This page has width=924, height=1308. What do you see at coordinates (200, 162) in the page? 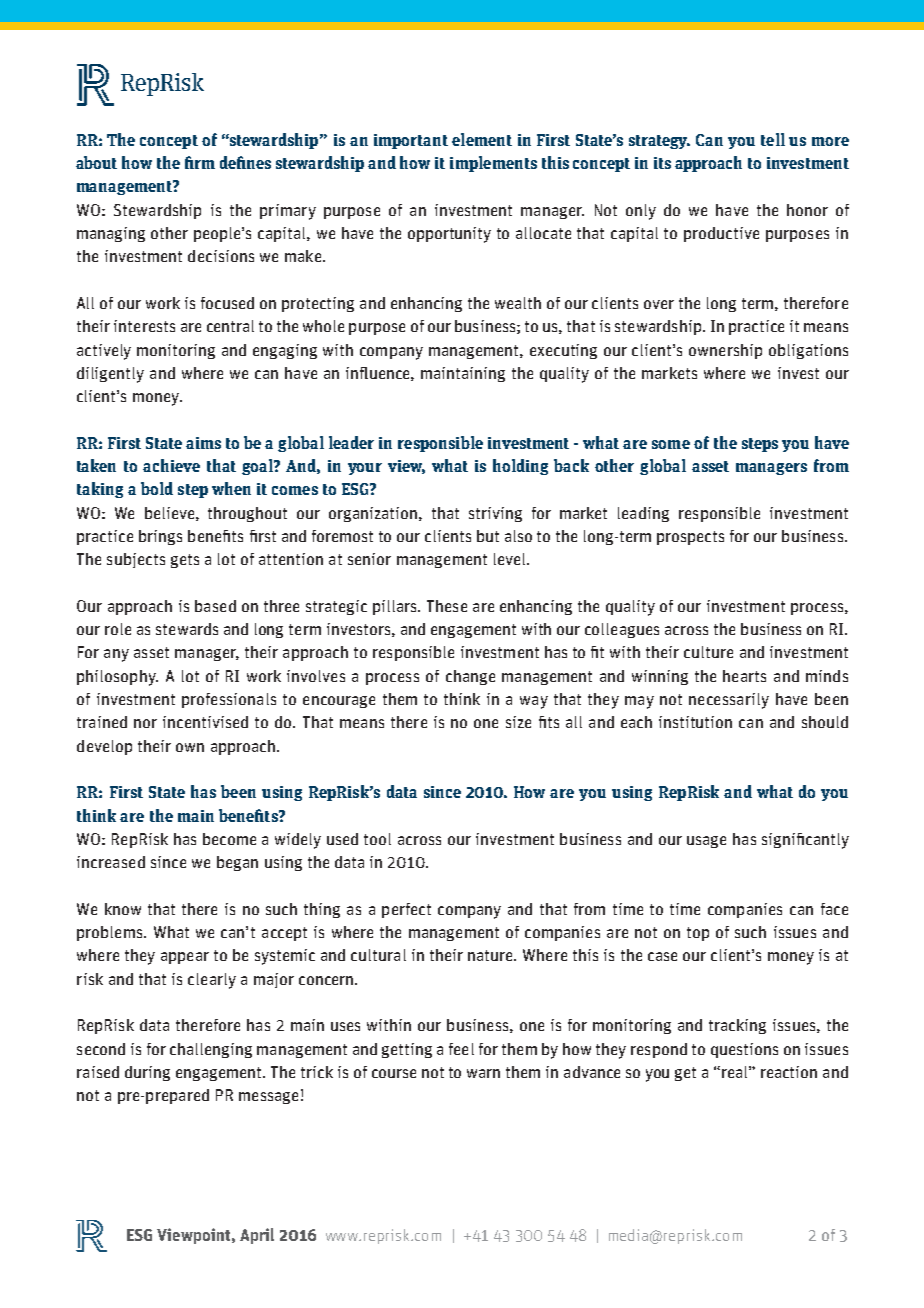
I see `firm` at bounding box center [200, 162].
